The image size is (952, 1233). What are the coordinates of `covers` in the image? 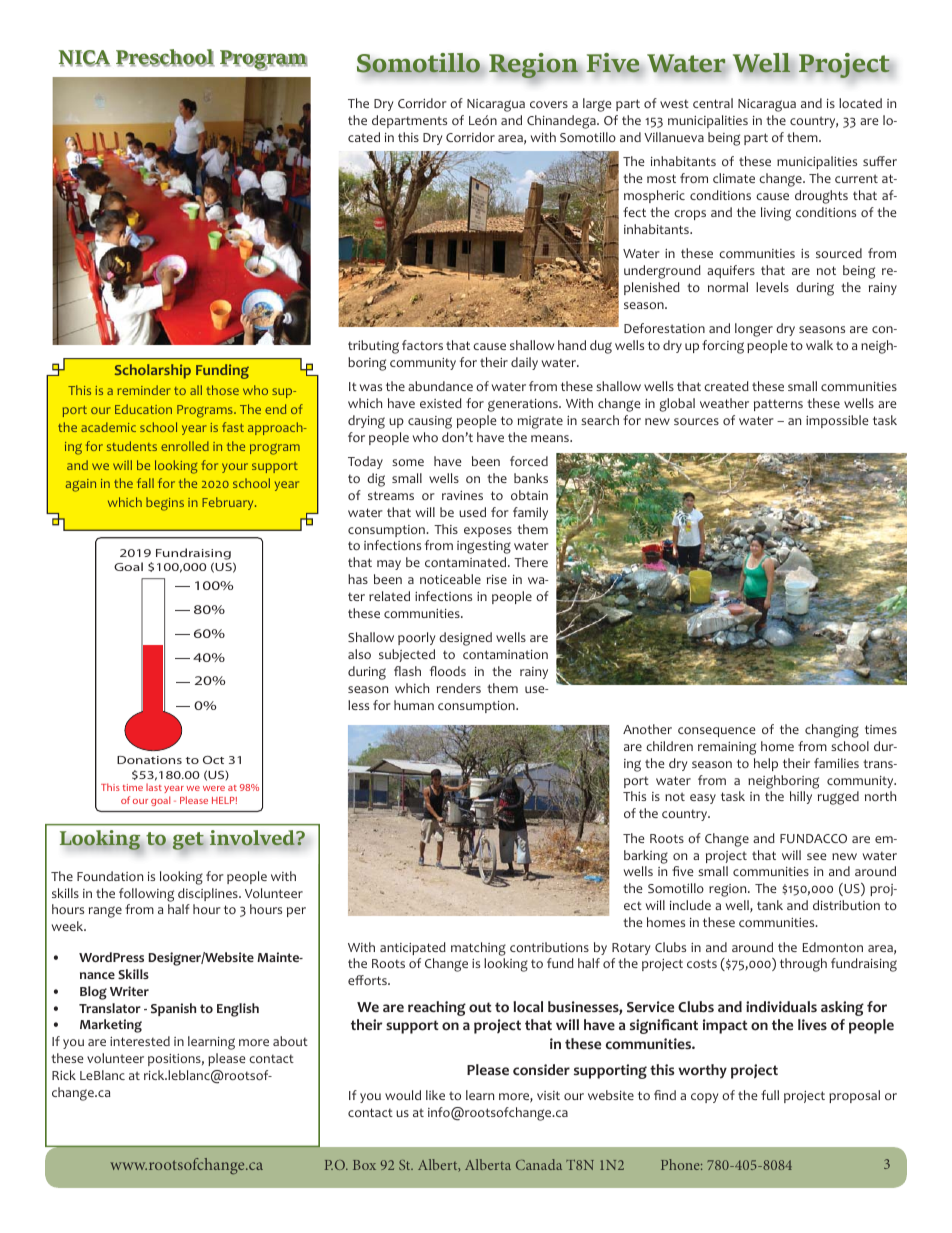 It's located at (549, 104).
